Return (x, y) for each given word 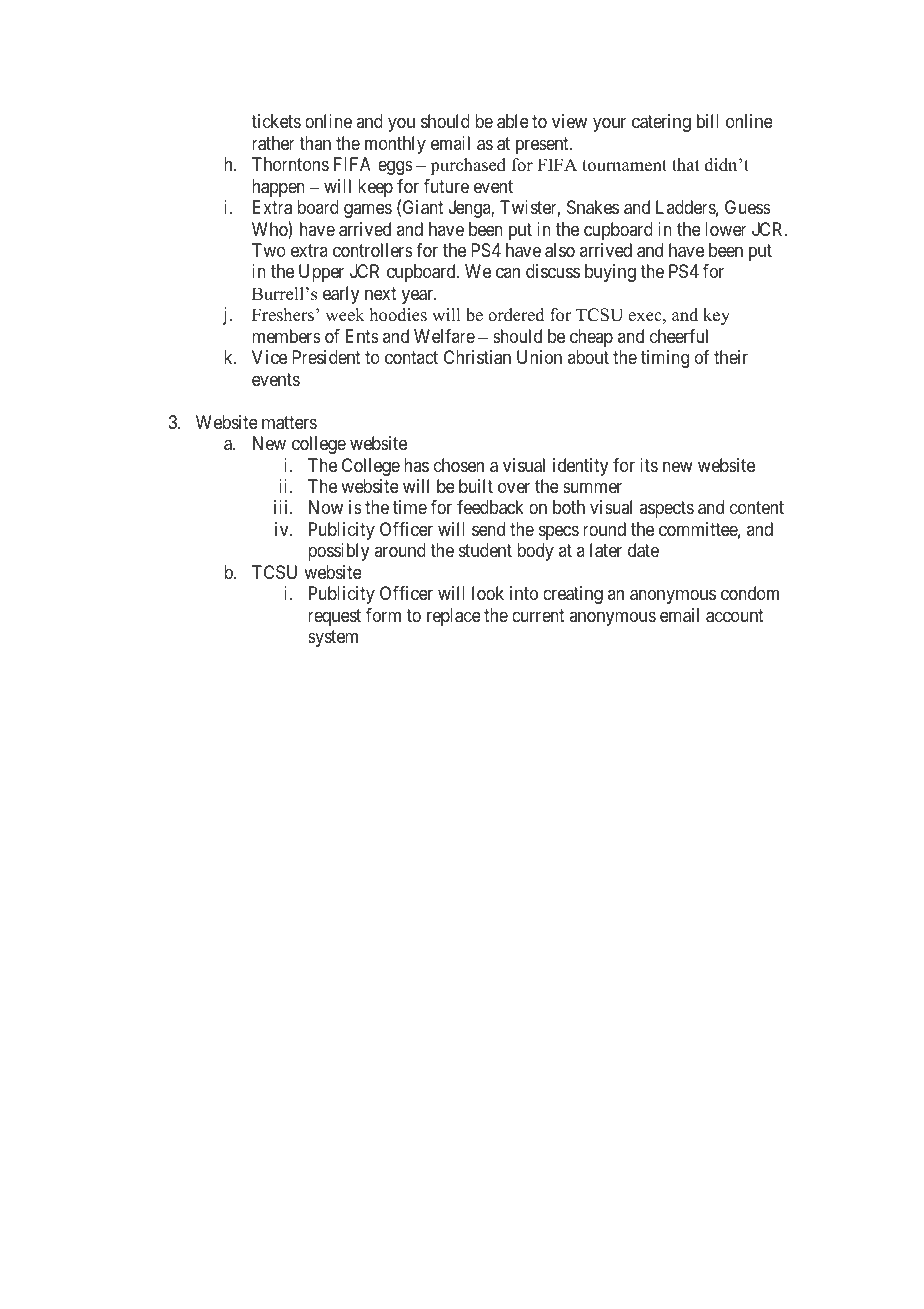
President (326, 357)
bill (708, 121)
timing (665, 359)
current (538, 615)
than (315, 143)
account (735, 616)
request (334, 617)
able (513, 121)
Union (539, 357)
